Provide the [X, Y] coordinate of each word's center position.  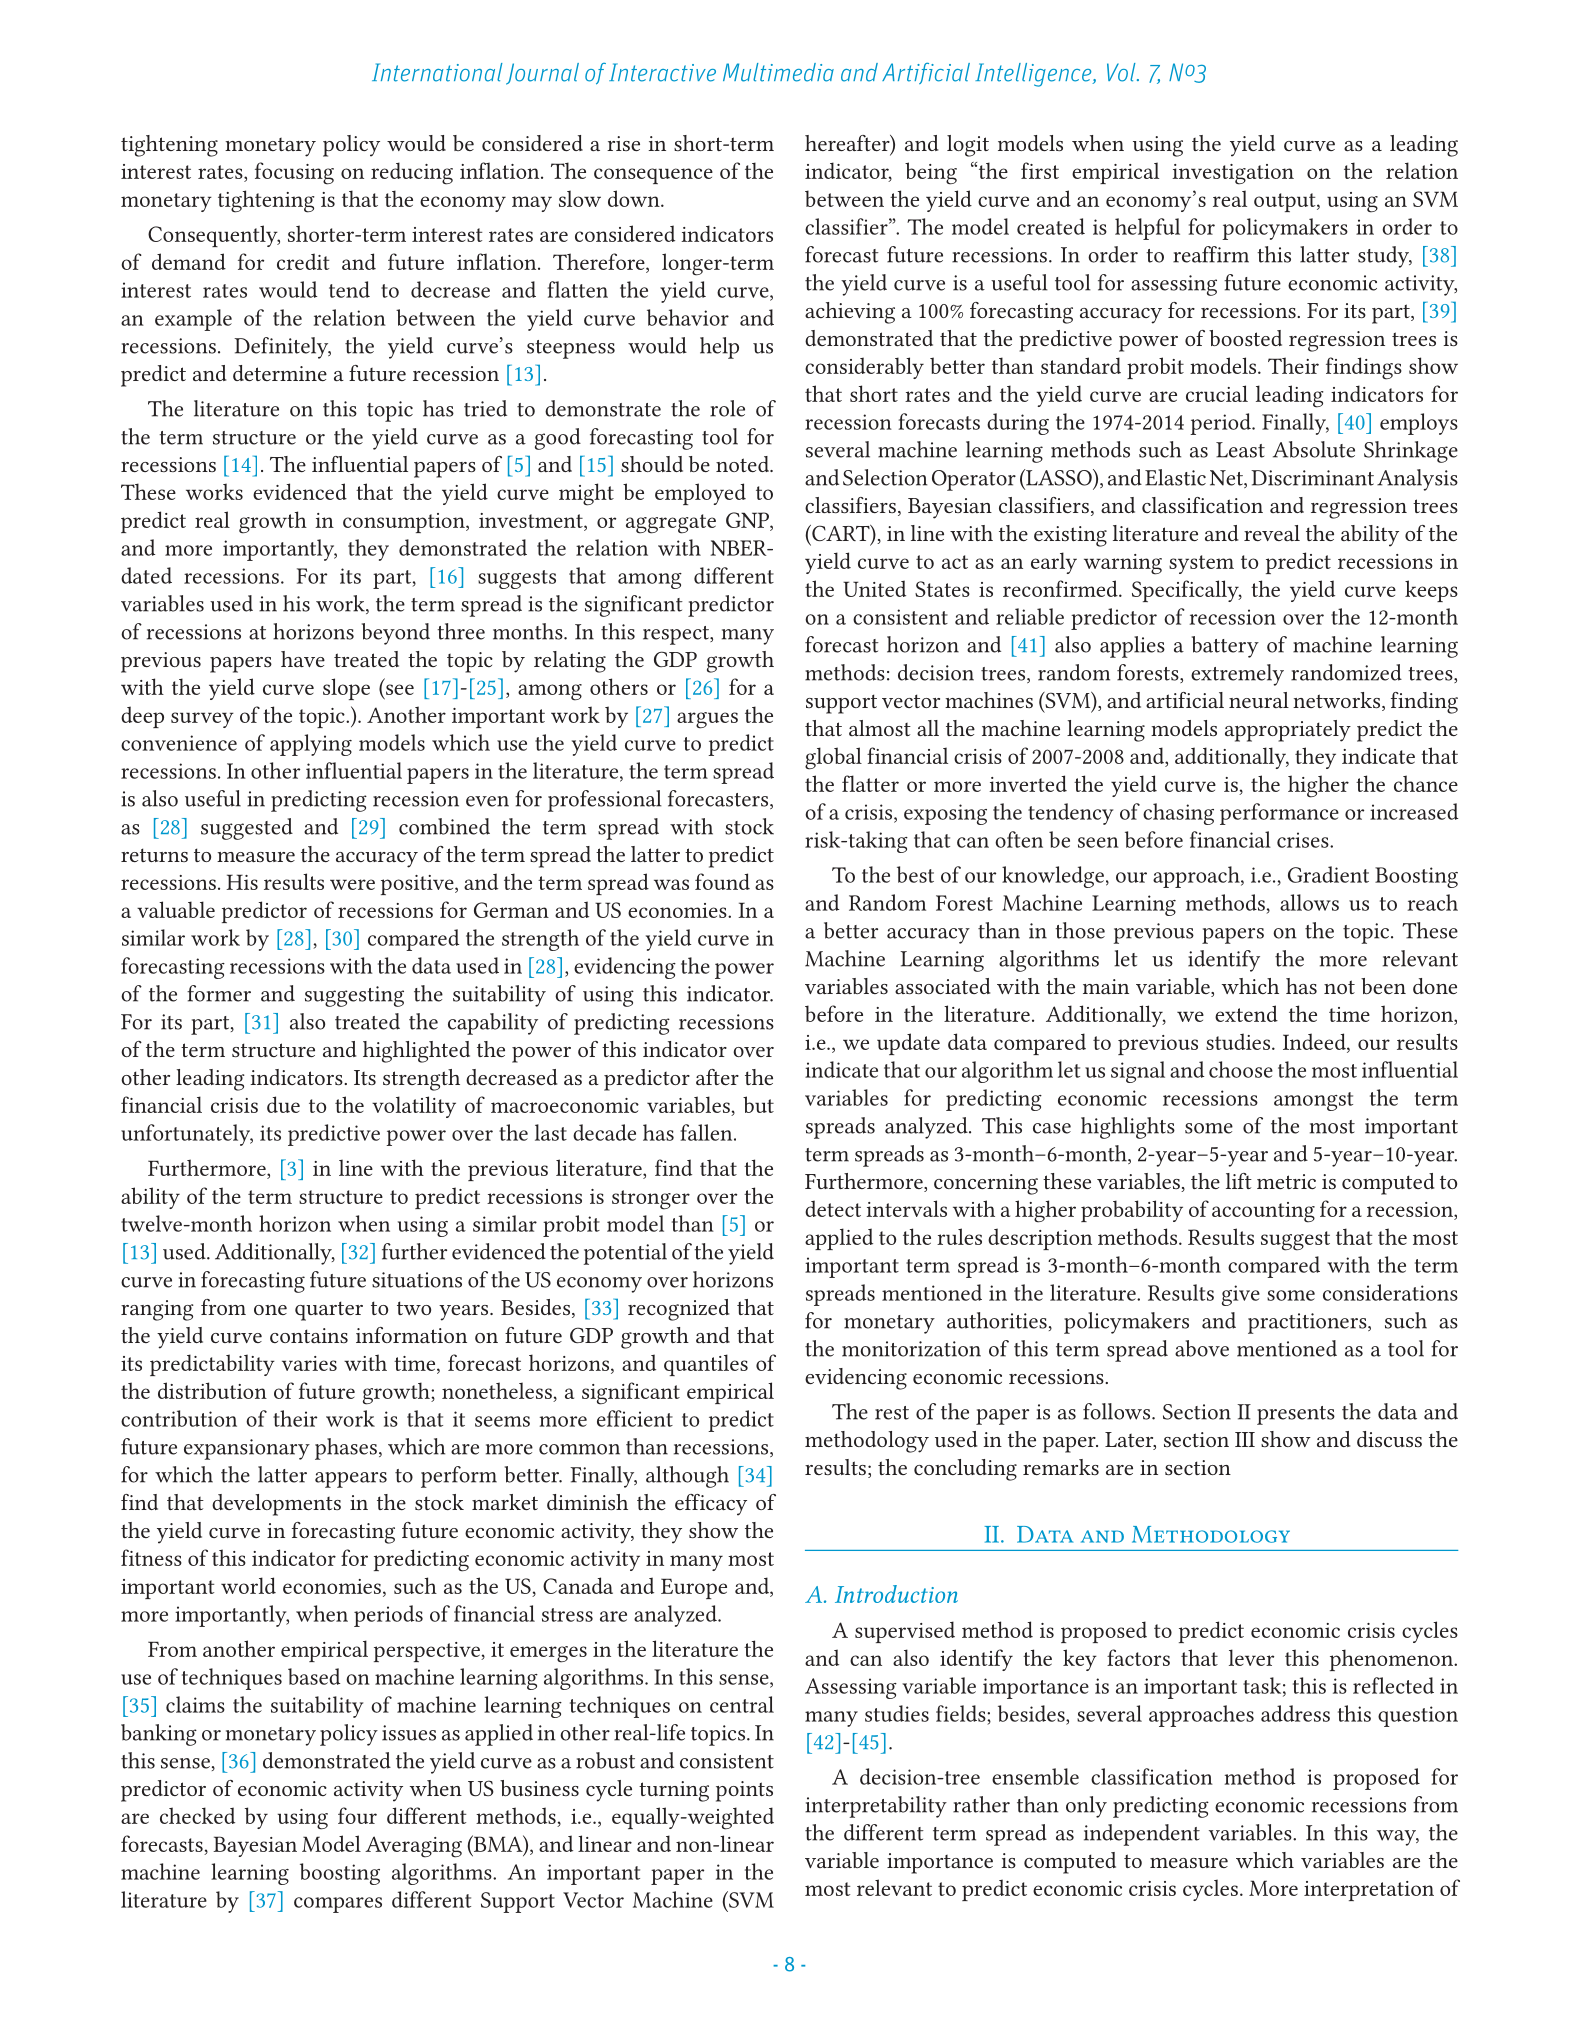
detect [833, 1208]
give [1241, 1295]
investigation [1233, 174]
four [357, 1815]
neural [1259, 700]
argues [707, 720]
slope [346, 689]
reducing [412, 173]
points [744, 1791]
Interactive [662, 72]
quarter [329, 1311]
